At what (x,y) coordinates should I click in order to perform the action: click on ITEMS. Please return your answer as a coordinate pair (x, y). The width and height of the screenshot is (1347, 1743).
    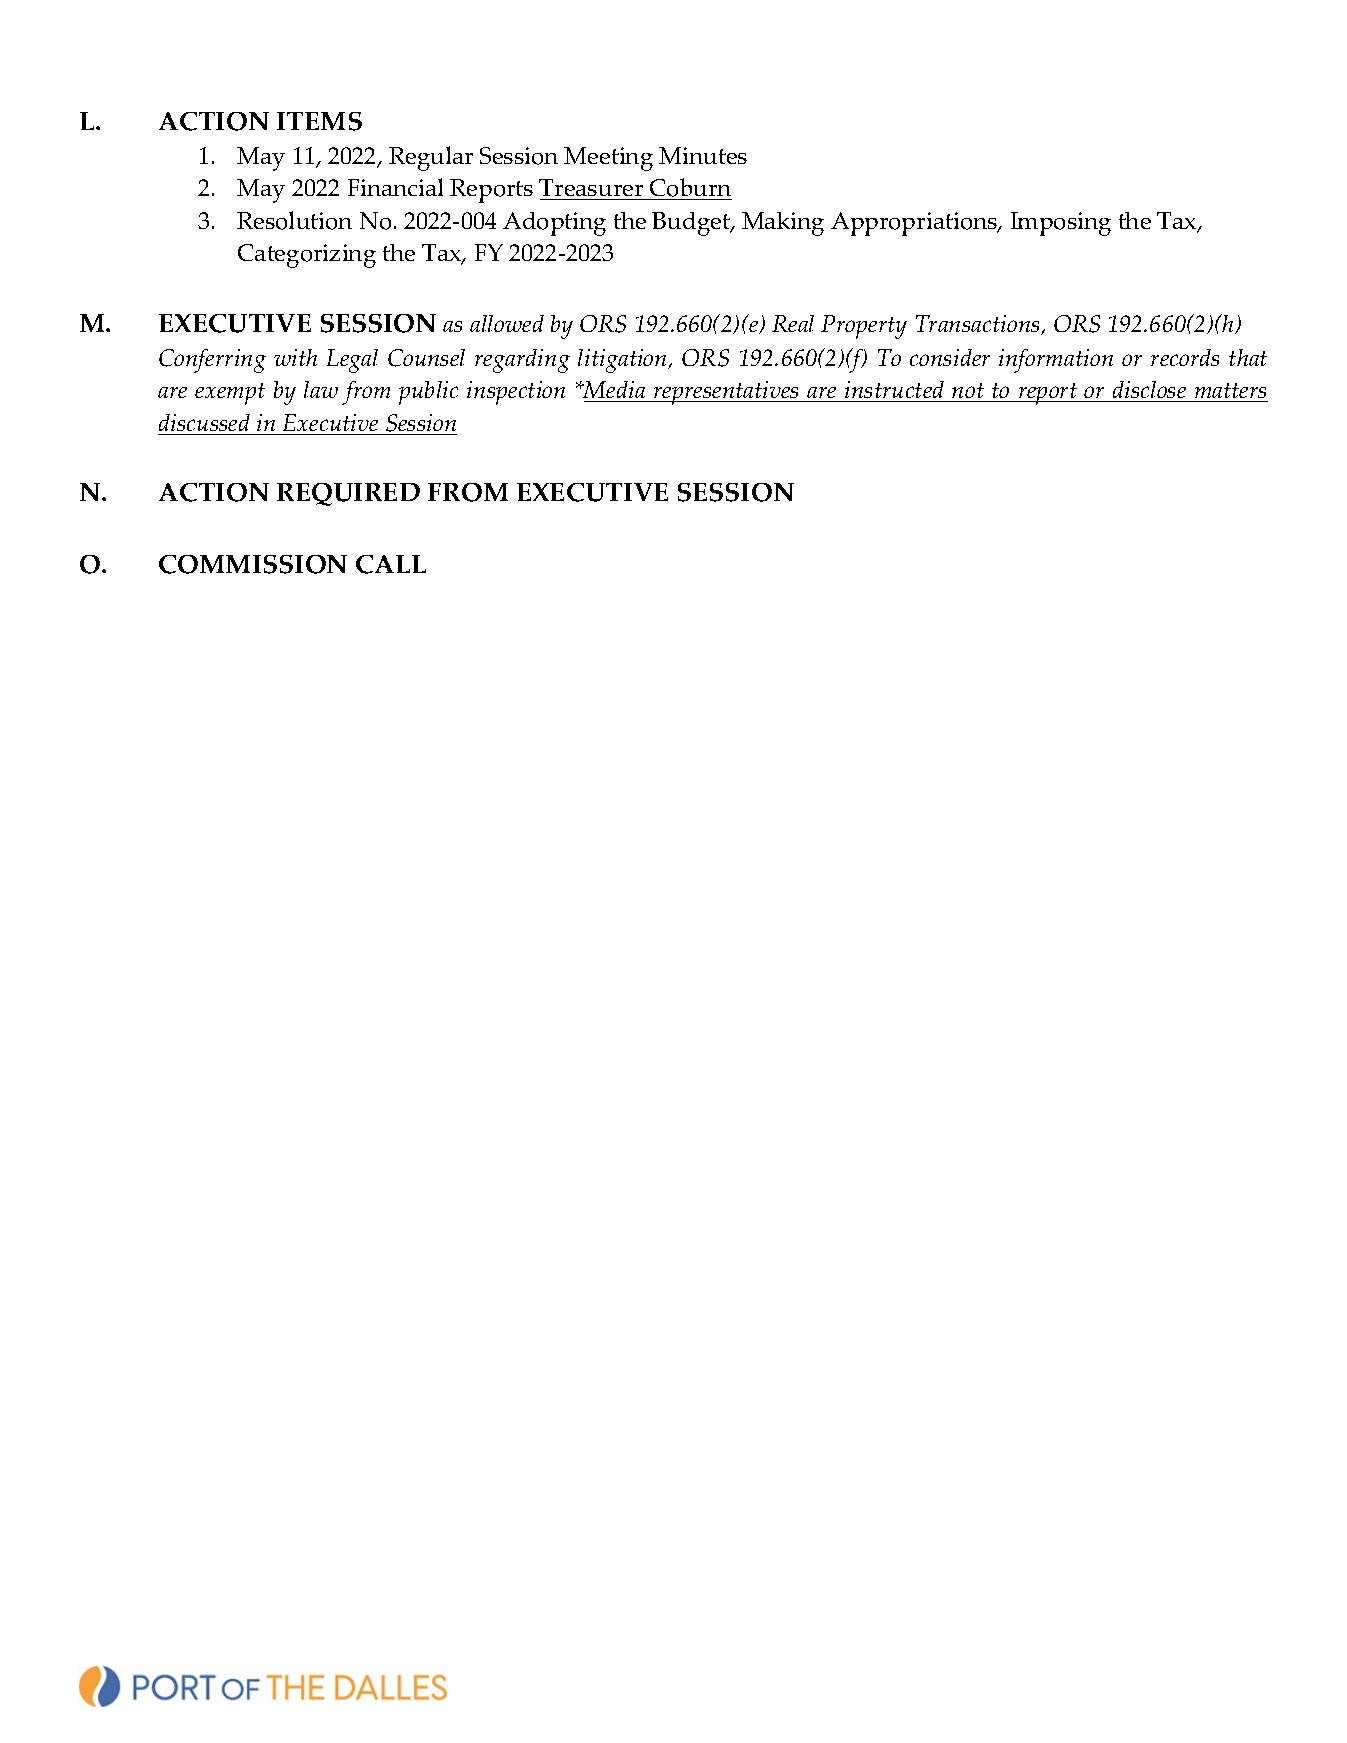
    Looking at the image, I should click on (319, 121).
